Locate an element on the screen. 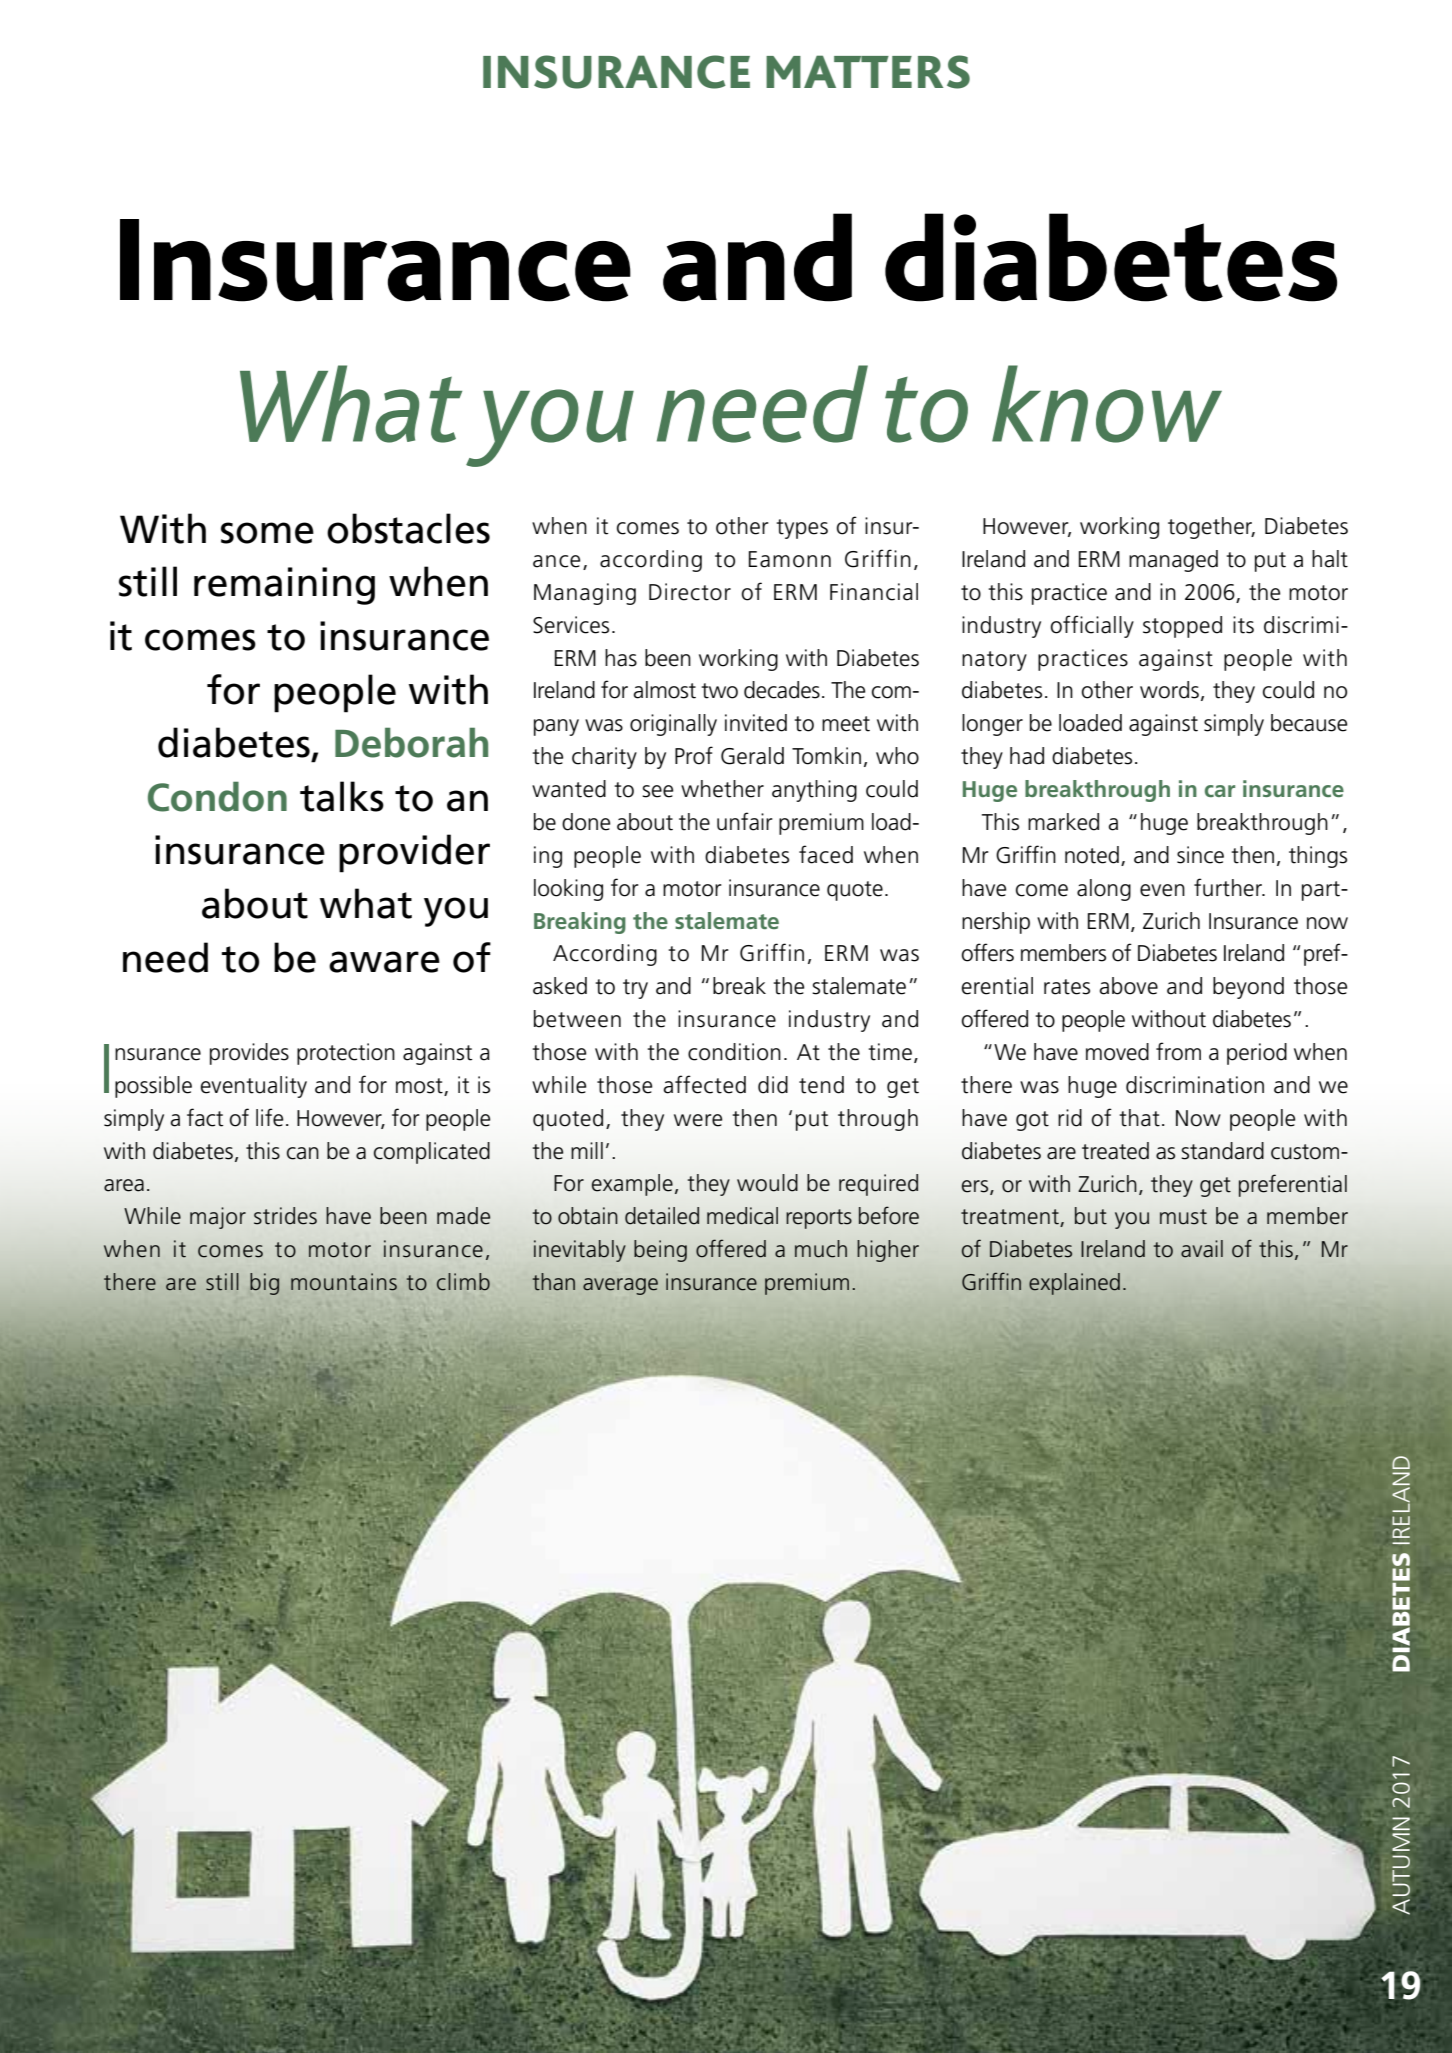 This screenshot has width=1452, height=2053. together is located at coordinates (1211, 528).
